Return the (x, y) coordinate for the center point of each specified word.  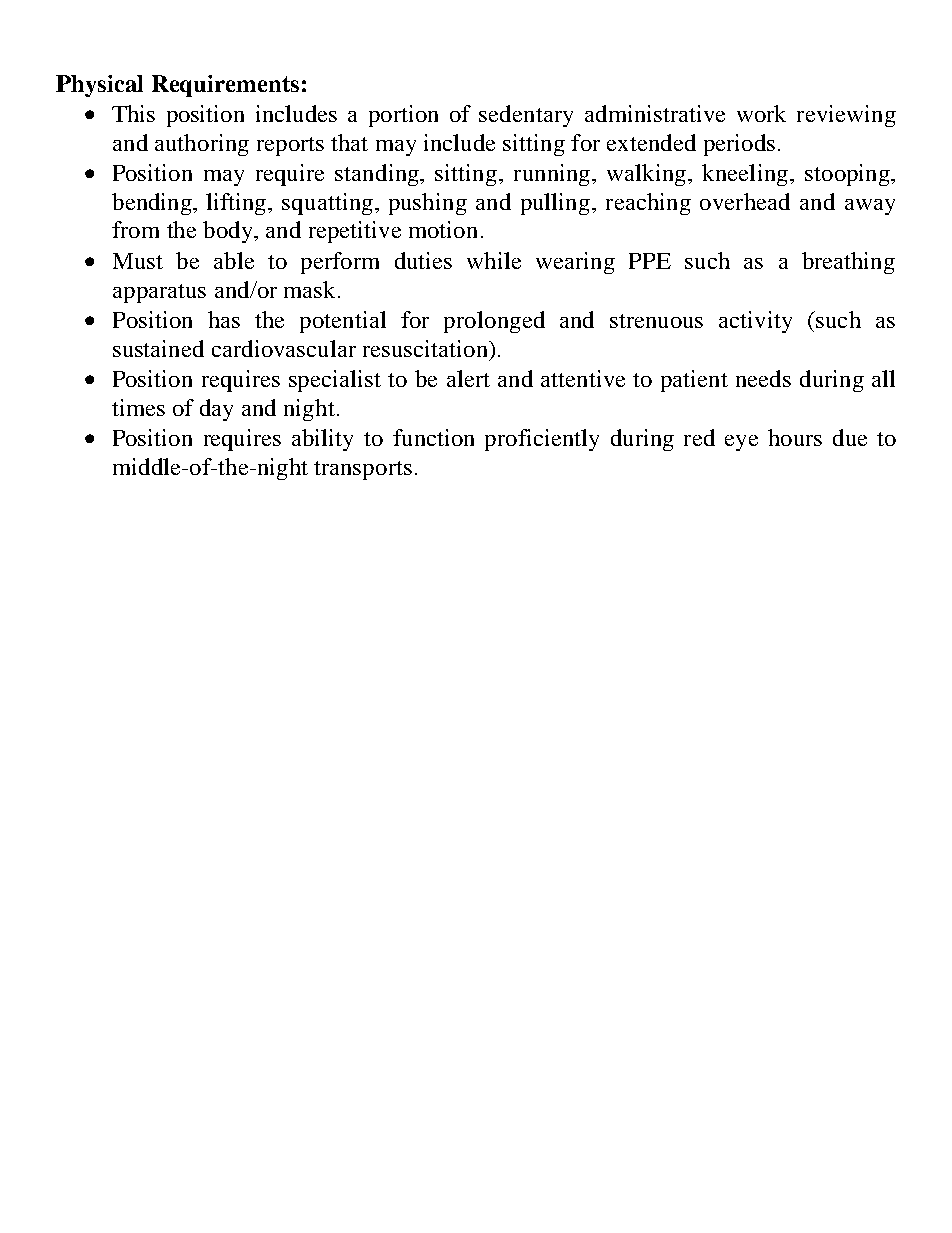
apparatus (159, 293)
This (133, 113)
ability (322, 440)
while (494, 260)
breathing (848, 263)
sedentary (526, 116)
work (761, 113)
